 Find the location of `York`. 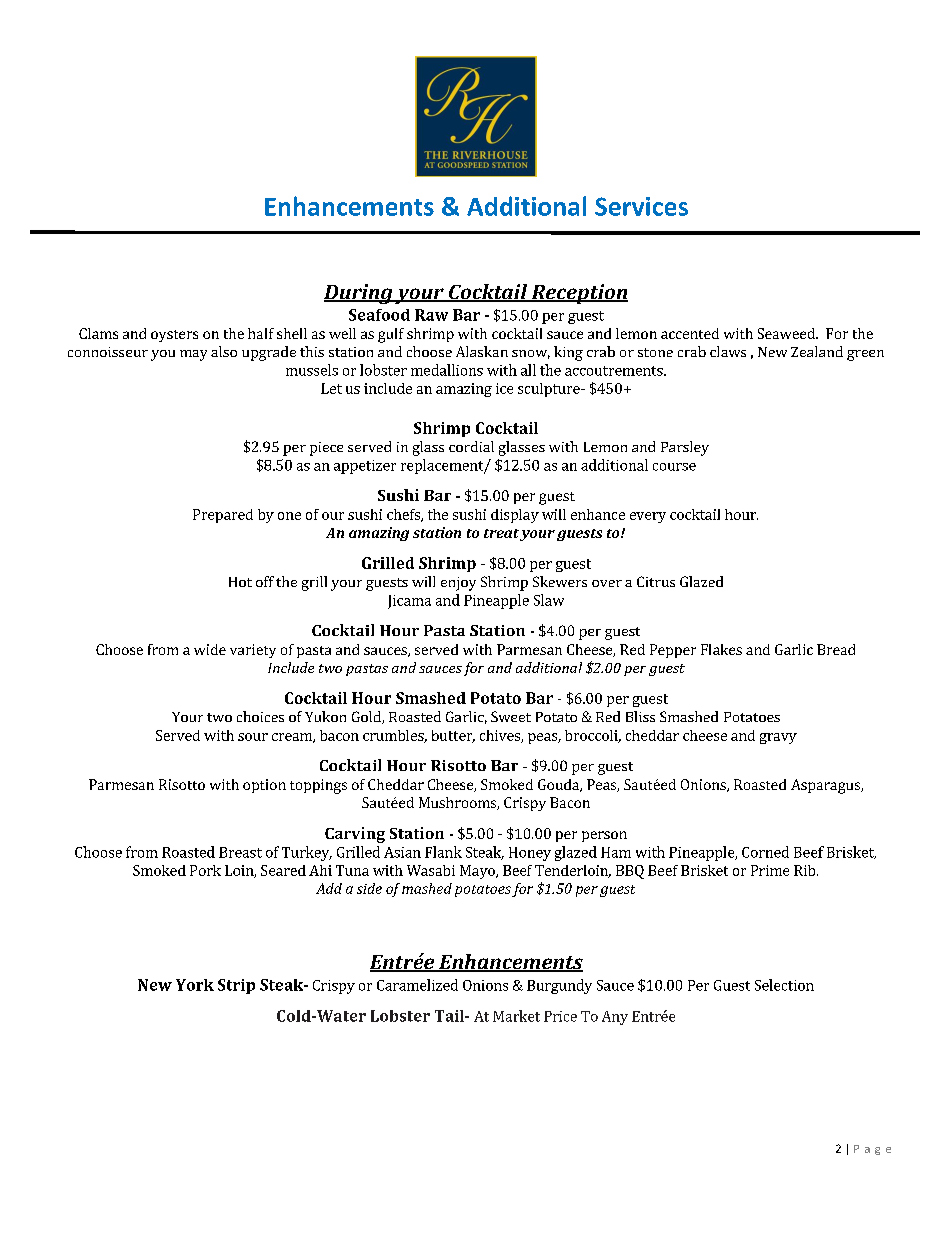

York is located at coordinates (195, 985).
